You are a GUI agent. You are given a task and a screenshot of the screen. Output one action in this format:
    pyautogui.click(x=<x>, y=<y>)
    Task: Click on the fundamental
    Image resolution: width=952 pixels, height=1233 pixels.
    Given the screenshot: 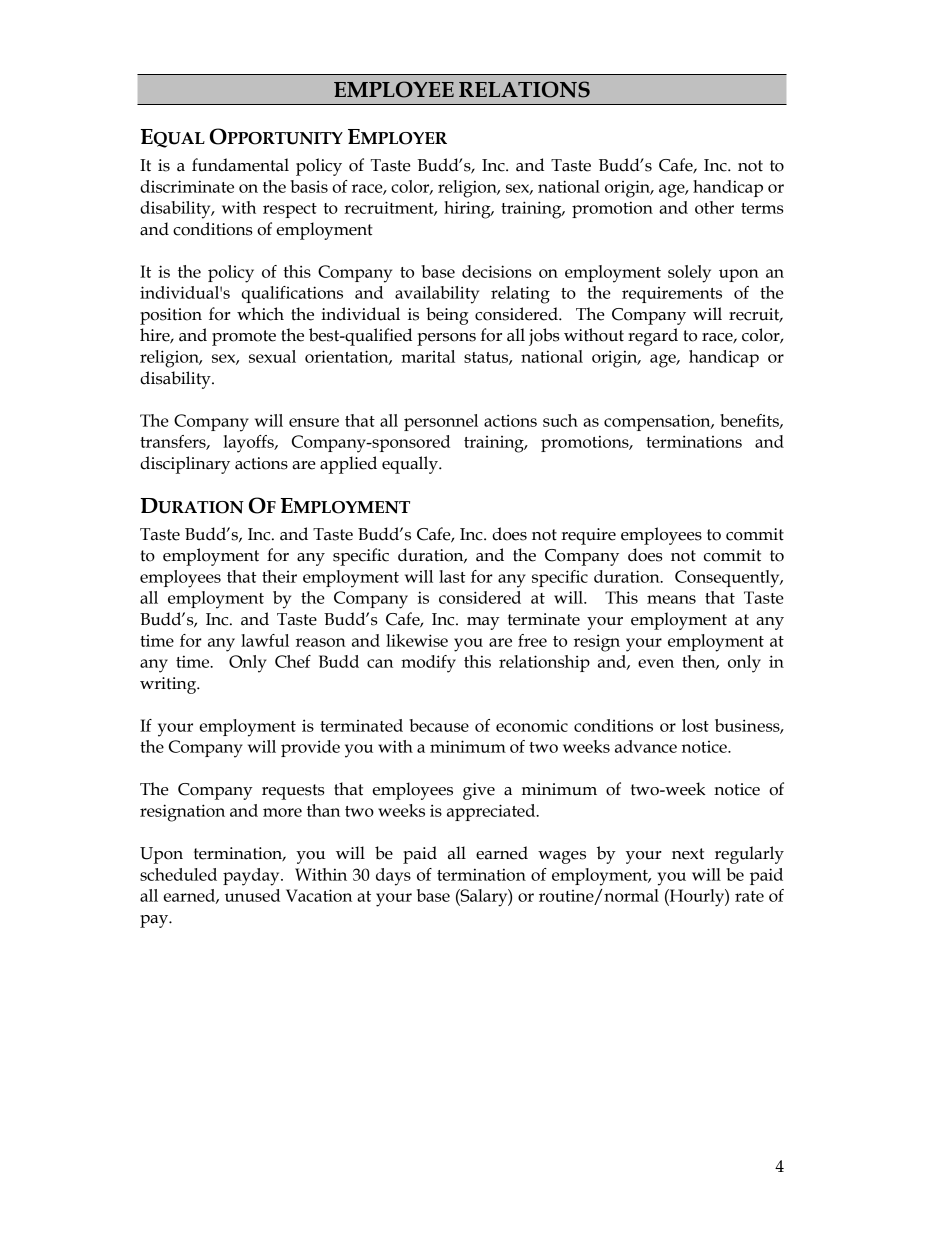 What is the action you would take?
    pyautogui.click(x=240, y=165)
